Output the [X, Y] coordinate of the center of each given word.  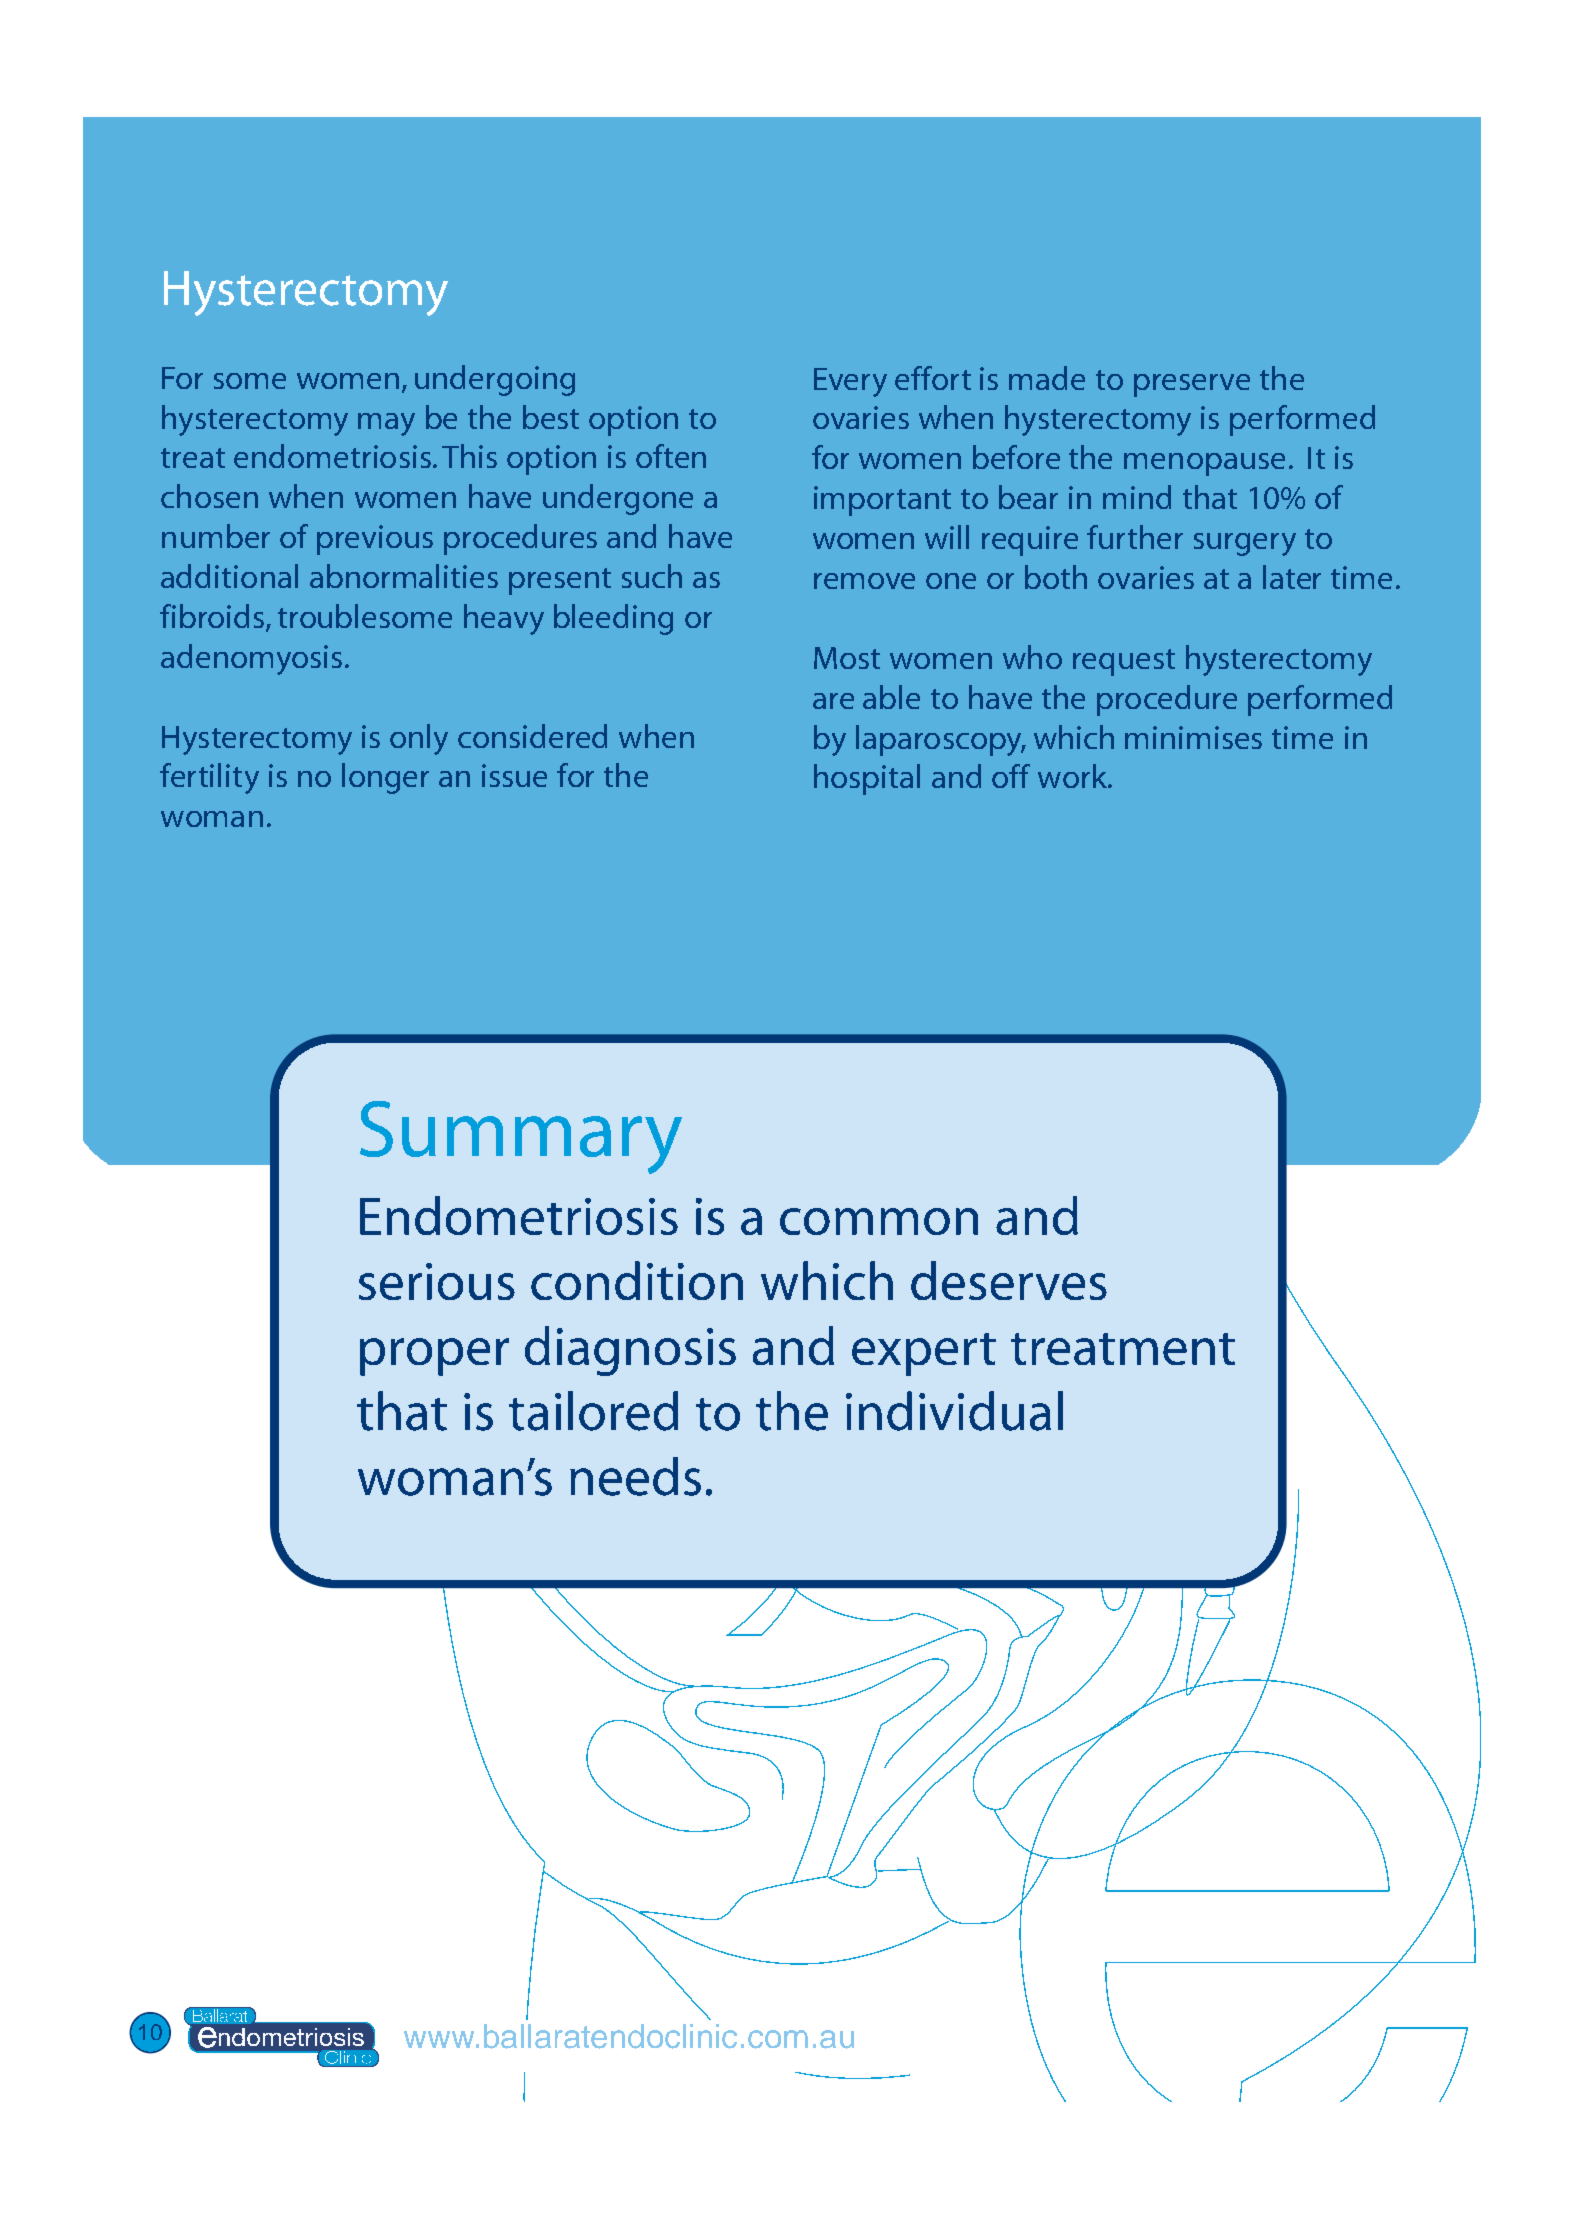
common [879, 1221]
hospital [867, 779]
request [1124, 662]
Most [847, 658]
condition [637, 1280]
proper [434, 1357]
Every [850, 382]
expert [924, 1354]
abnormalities [404, 576]
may [386, 424]
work [1073, 776]
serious [437, 1281]
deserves [1009, 1280]
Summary [521, 1137]
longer [385, 778]
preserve [1192, 385]
